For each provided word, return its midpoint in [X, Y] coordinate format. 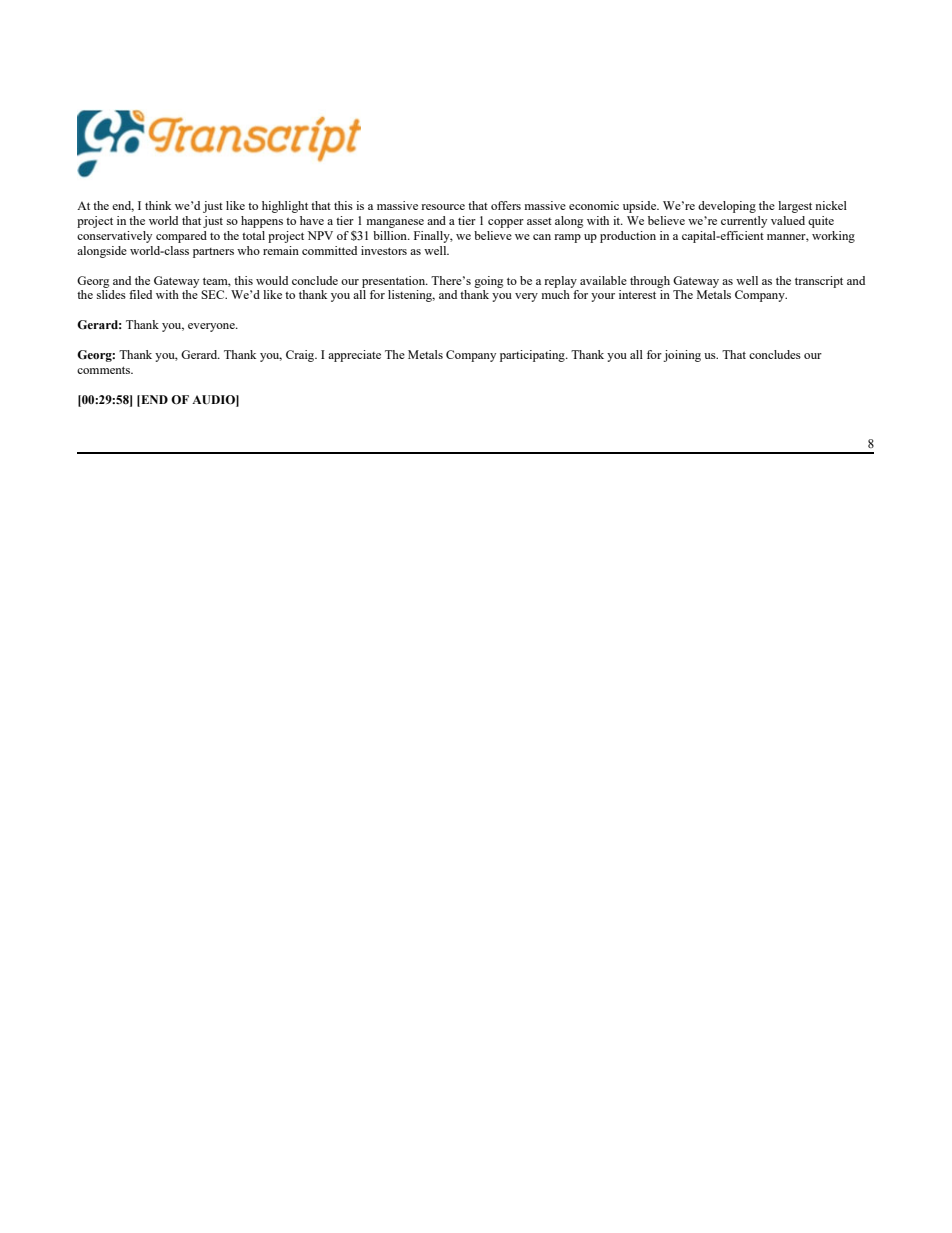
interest [637, 294]
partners [213, 253]
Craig [301, 356]
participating [533, 356]
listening [411, 296]
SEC [214, 294]
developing [727, 207]
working [833, 237]
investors [384, 250]
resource [443, 207]
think [158, 205]
